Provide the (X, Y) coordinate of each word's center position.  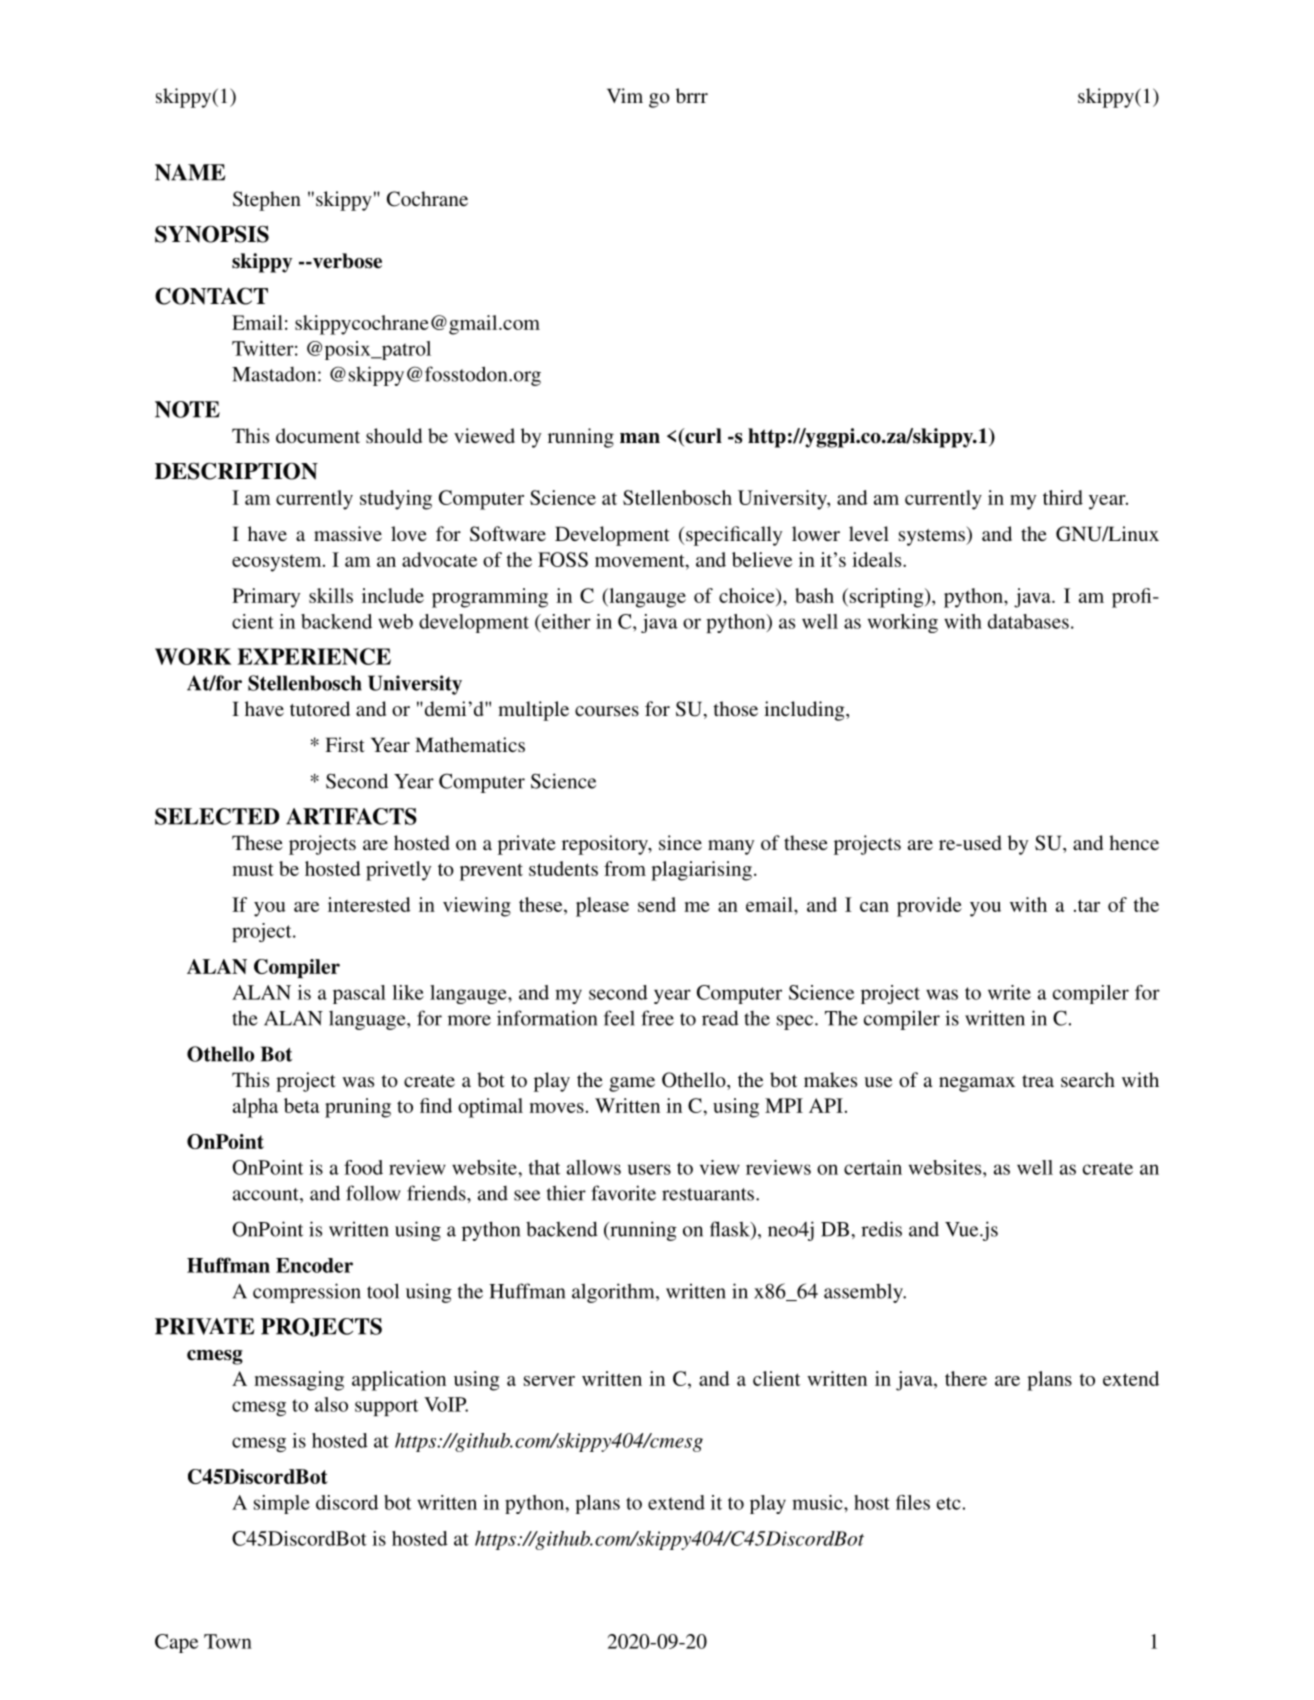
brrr (692, 95)
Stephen (267, 201)
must (253, 869)
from (625, 868)
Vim (625, 95)
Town (228, 1641)
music (818, 1502)
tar (1087, 905)
